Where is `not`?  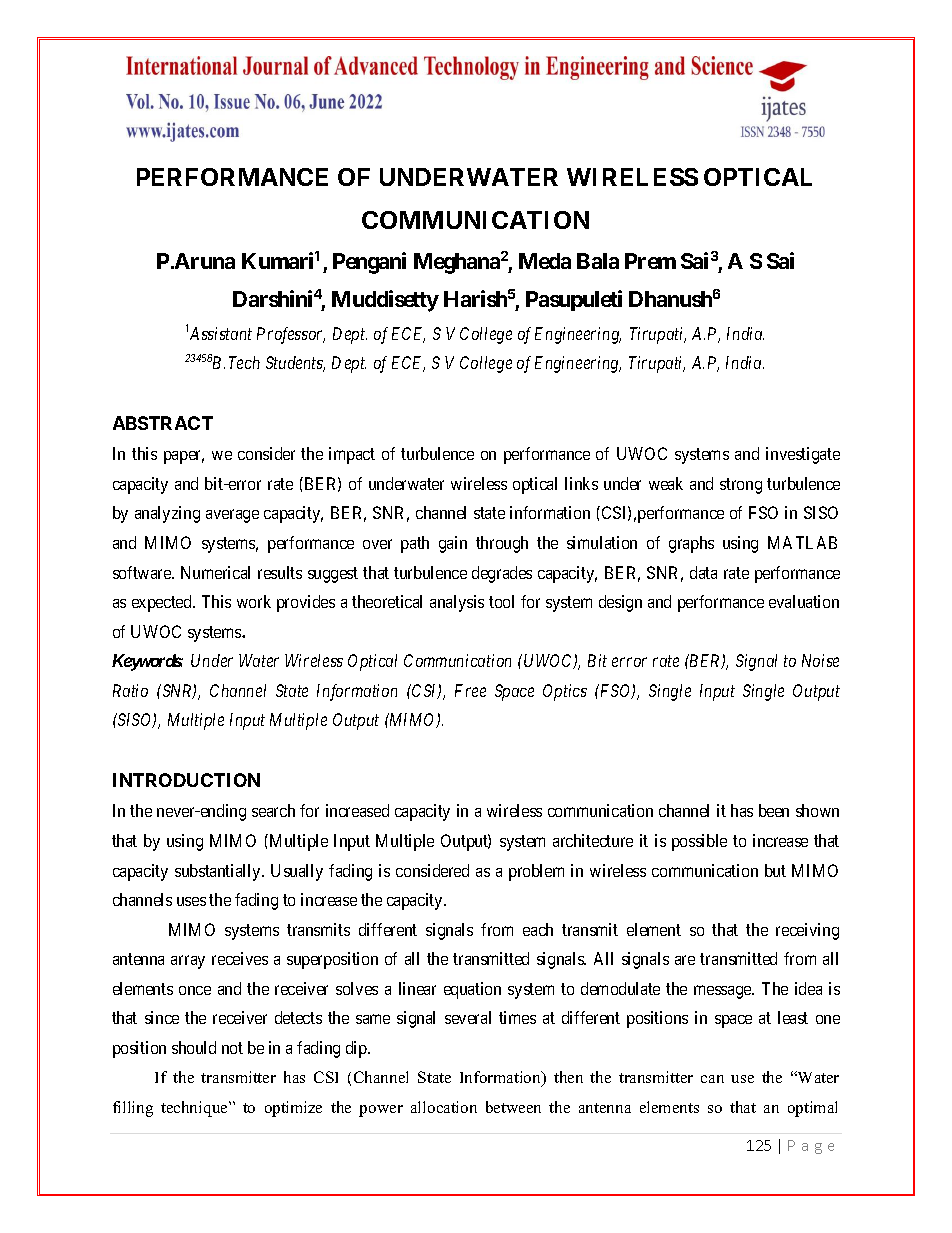
not is located at coordinates (232, 1048).
